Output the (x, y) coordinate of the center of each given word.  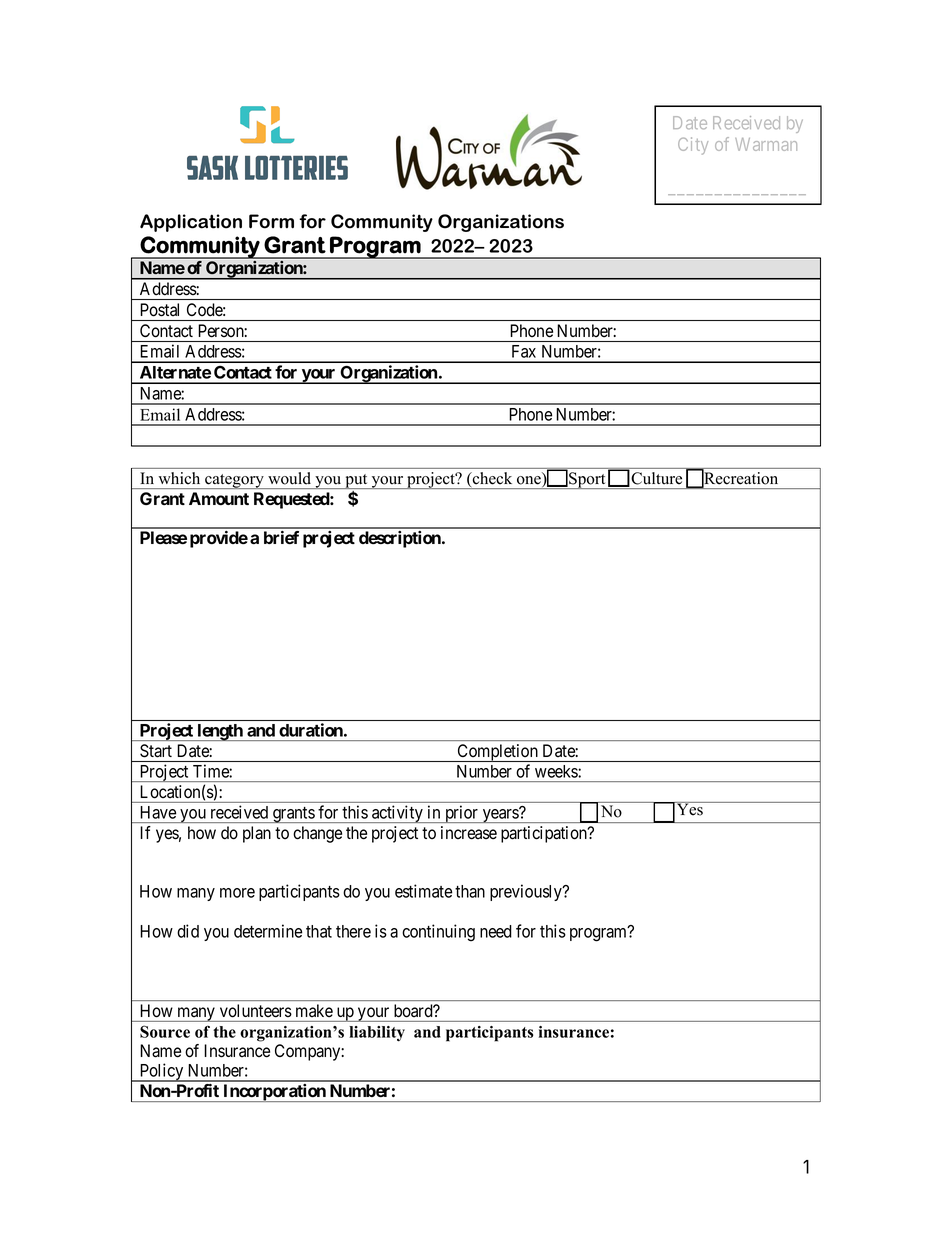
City (693, 146)
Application (191, 223)
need (496, 931)
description (401, 539)
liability (377, 1034)
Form (271, 221)
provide (219, 539)
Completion (498, 753)
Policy (162, 1072)
